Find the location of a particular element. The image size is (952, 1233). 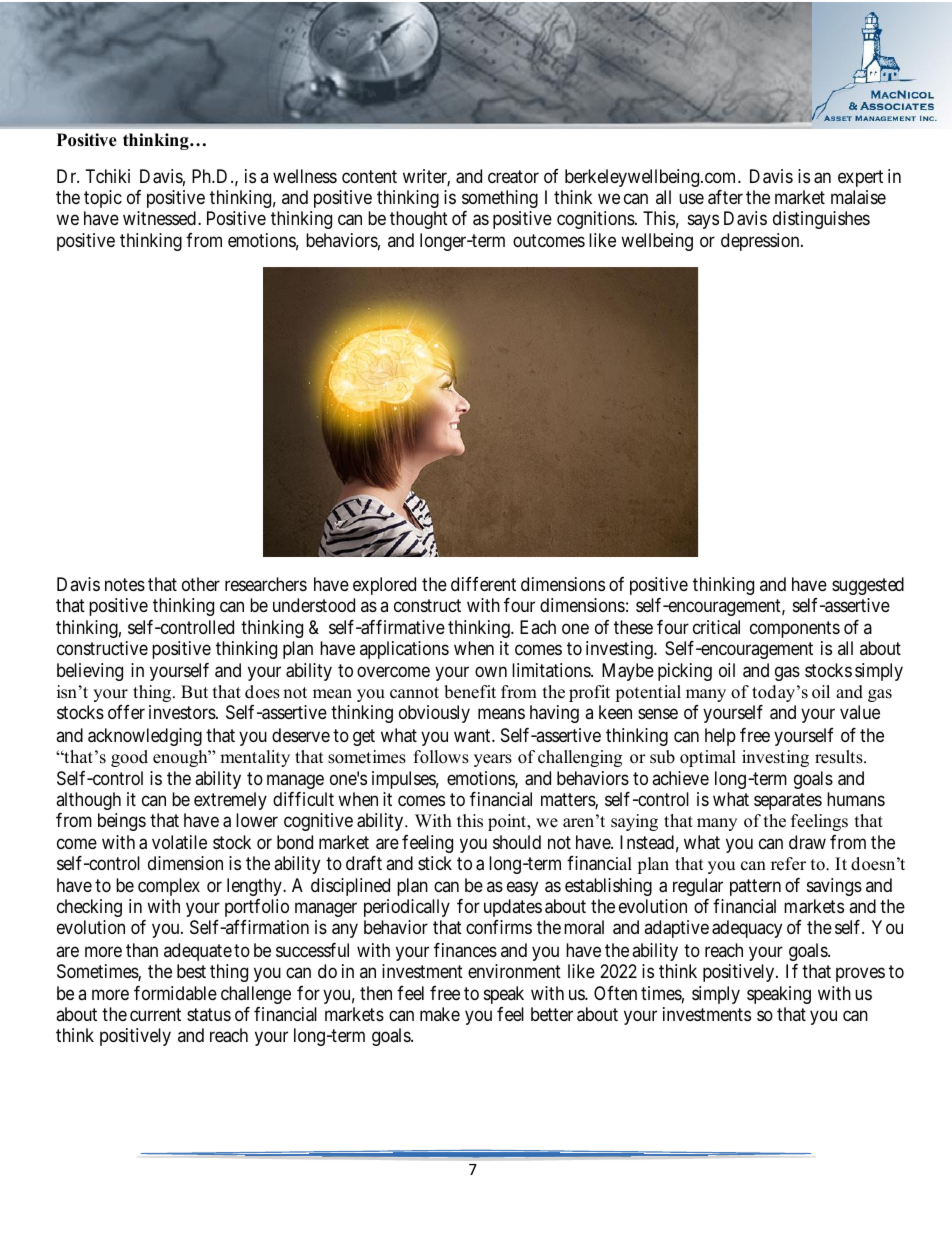

after is located at coordinates (725, 197).
